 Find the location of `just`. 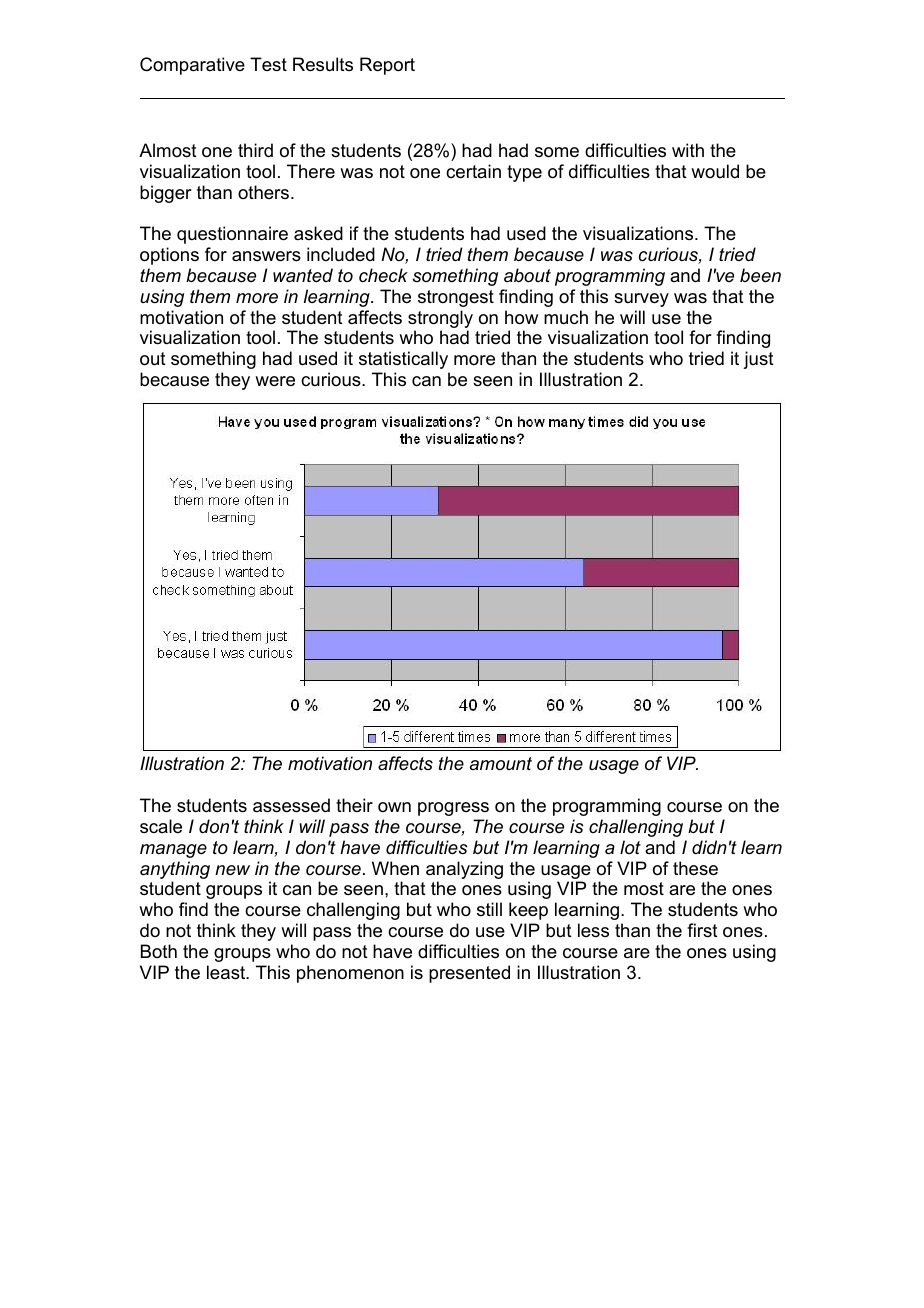

just is located at coordinates (758, 360).
